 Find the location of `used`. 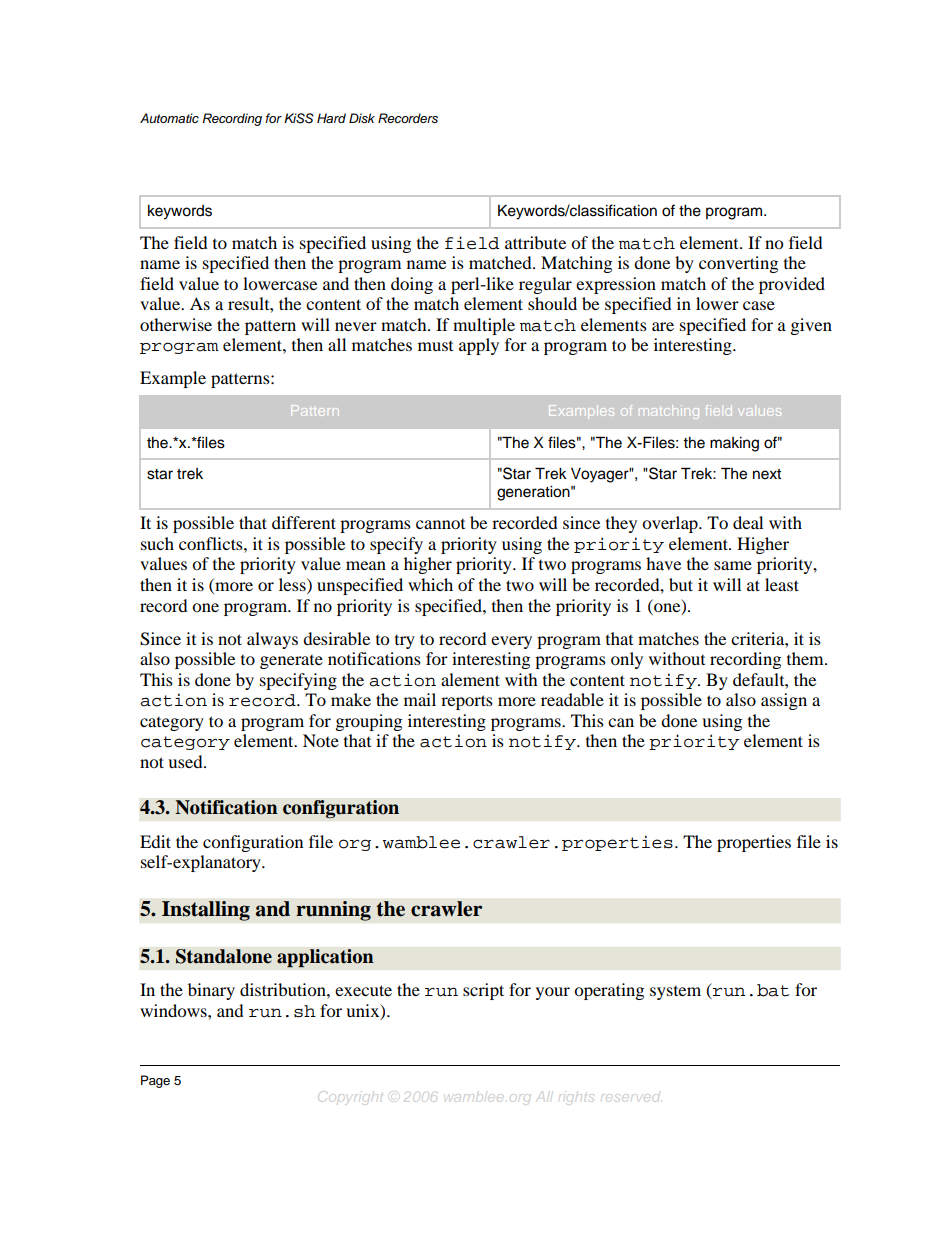

used is located at coordinates (186, 761).
